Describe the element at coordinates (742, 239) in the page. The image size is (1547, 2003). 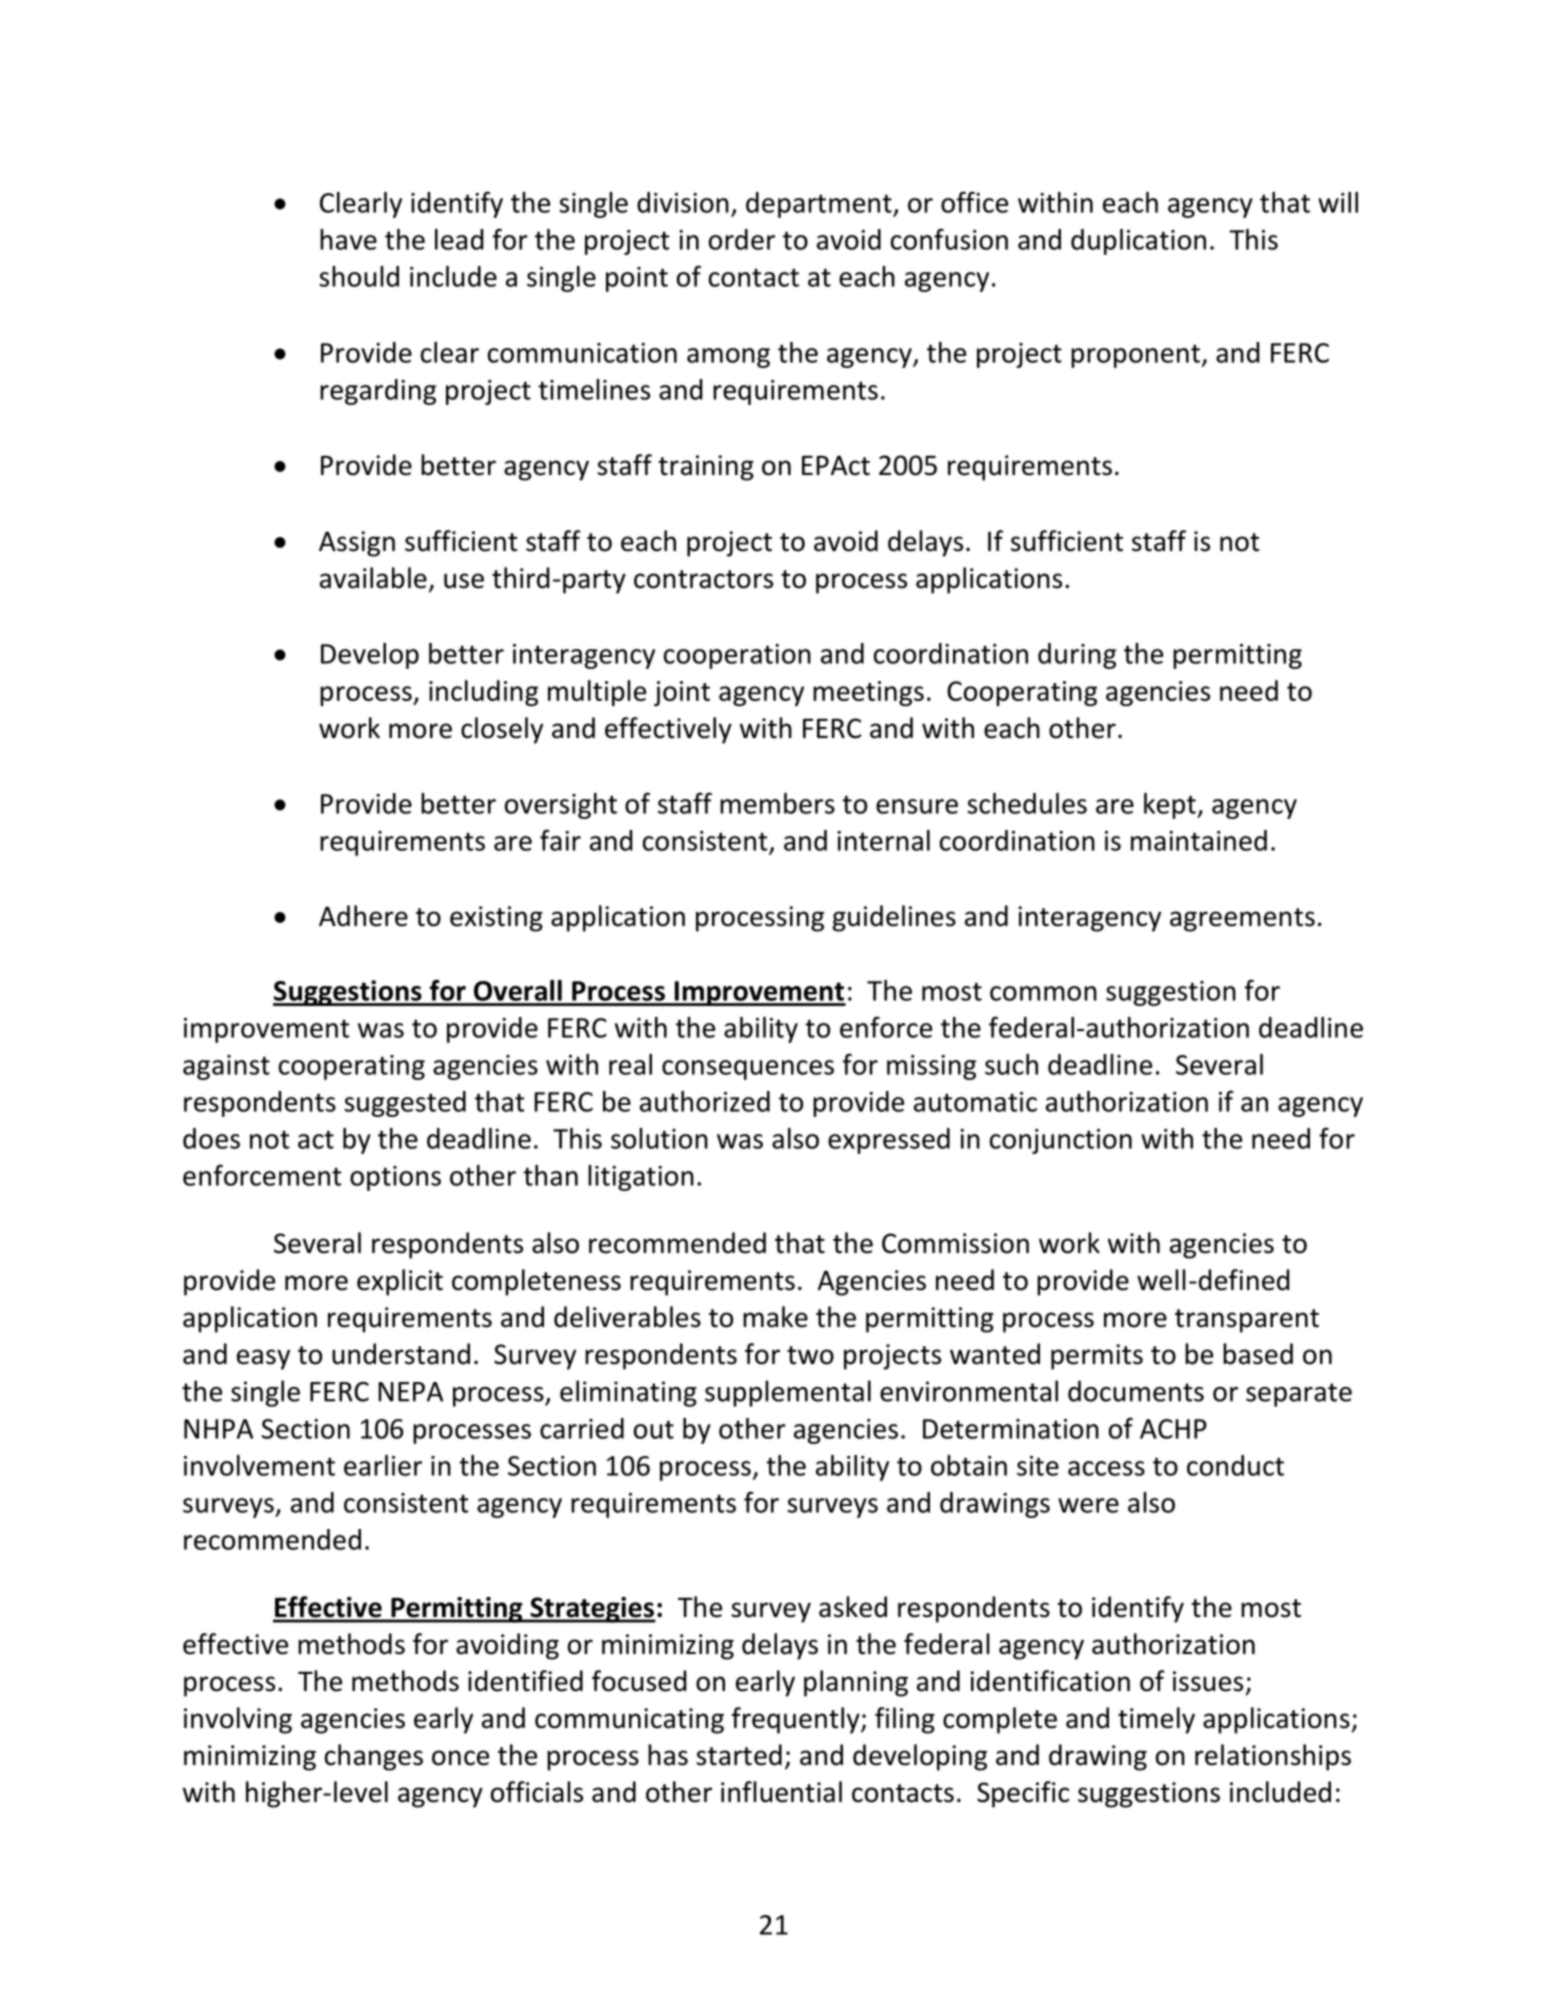
I see `order` at that location.
